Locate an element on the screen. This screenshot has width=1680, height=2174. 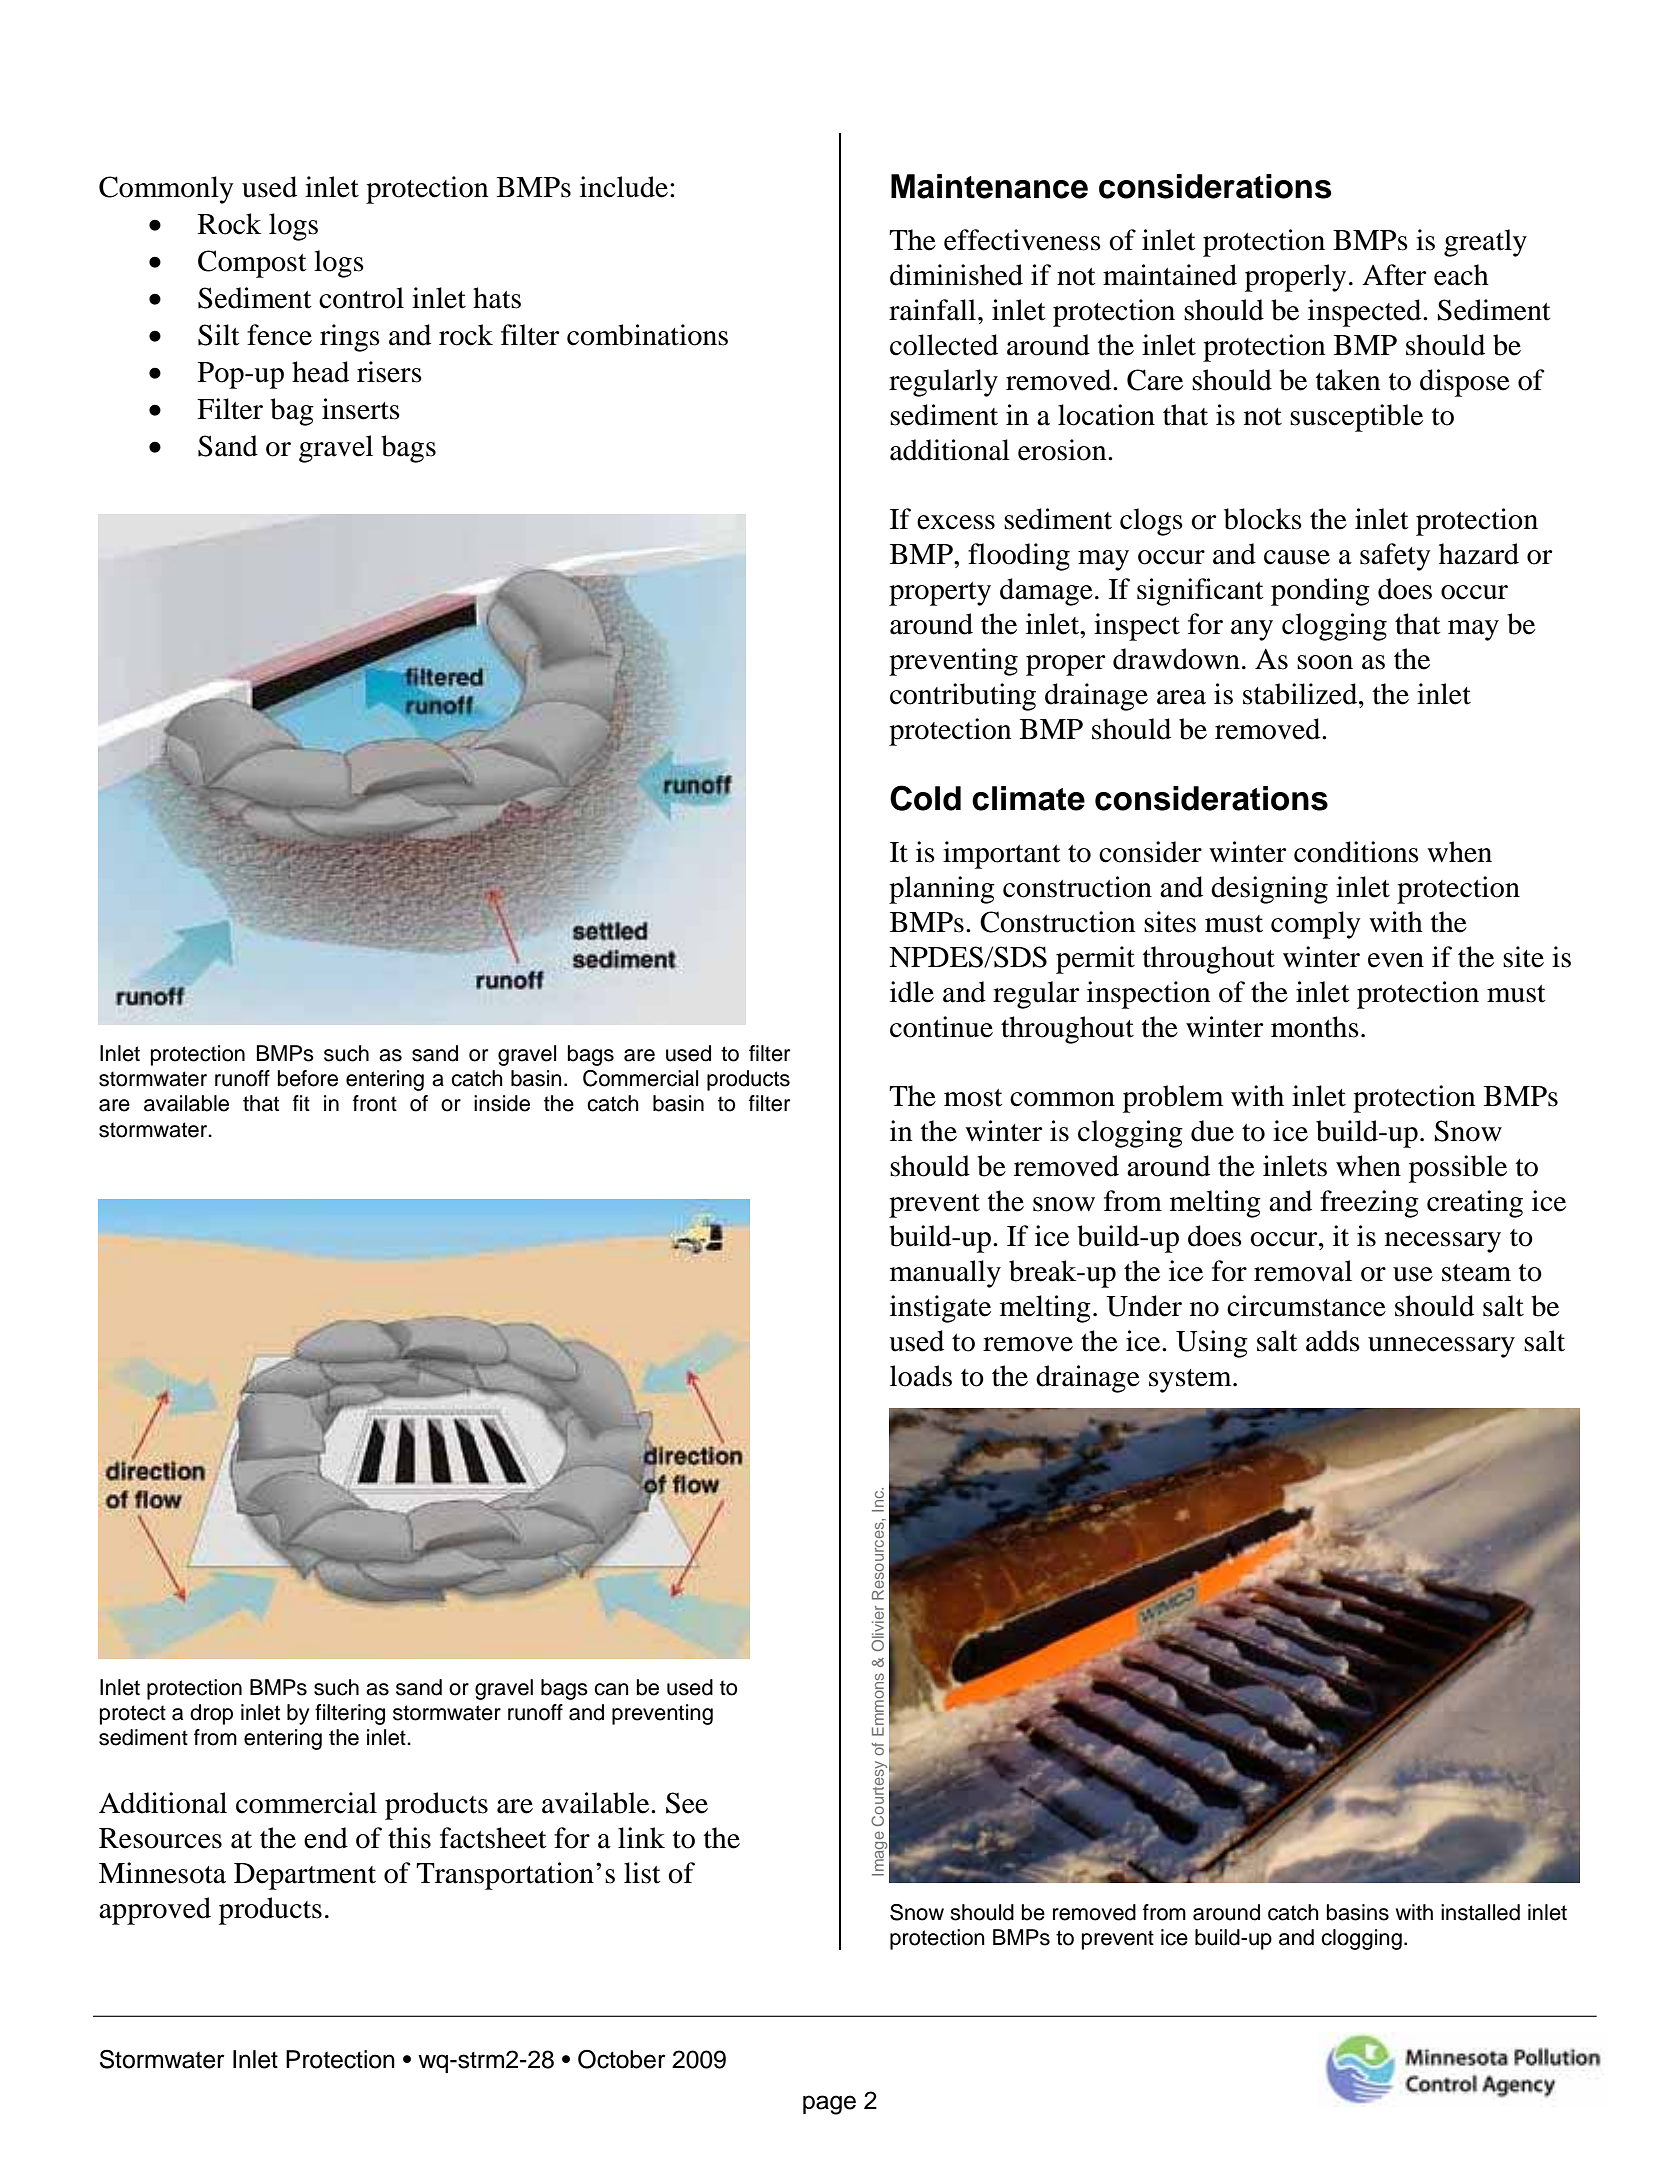
conditions is located at coordinates (1356, 852).
